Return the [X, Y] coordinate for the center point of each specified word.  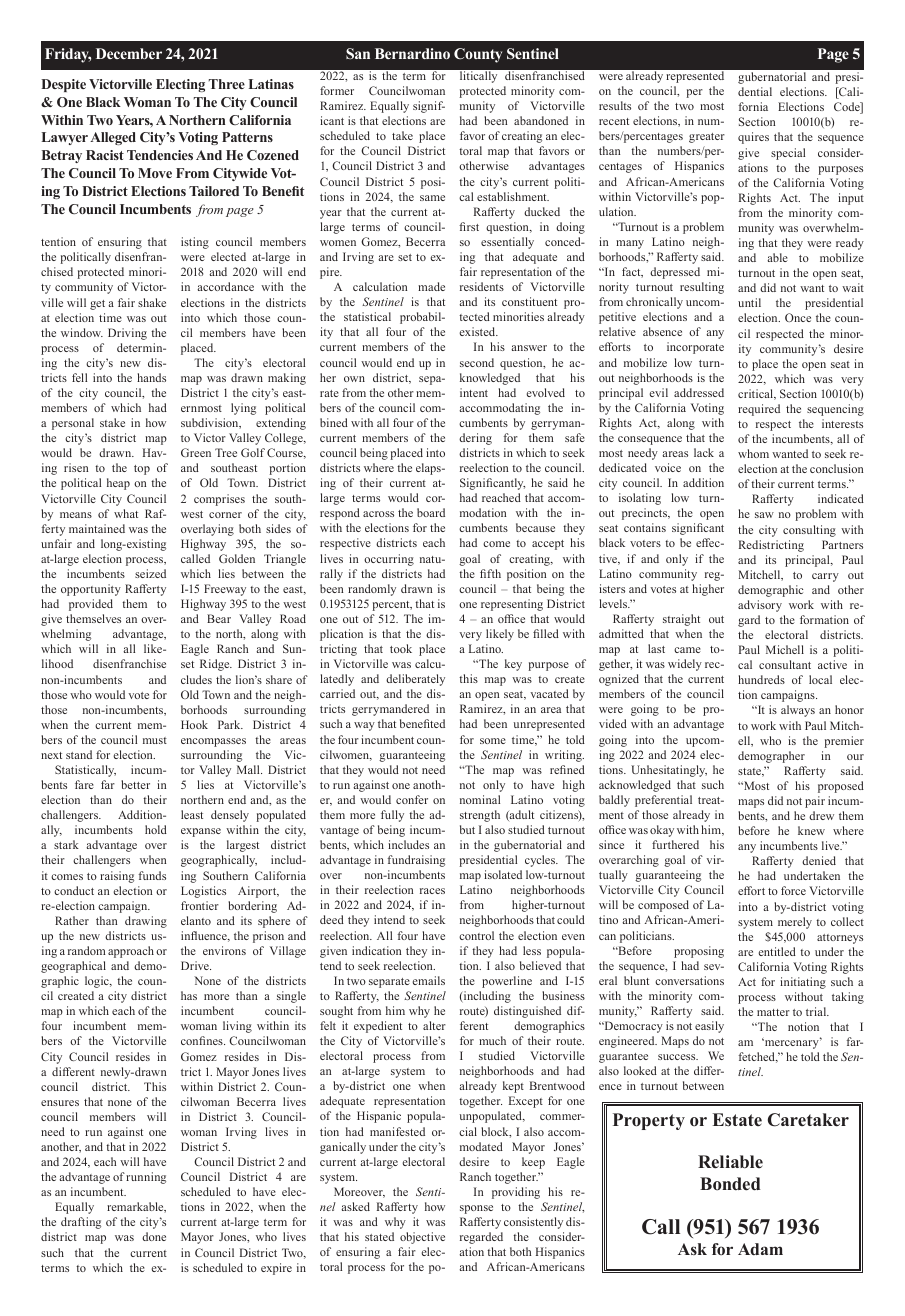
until [749, 302]
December [129, 53]
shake [152, 302]
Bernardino [412, 53]
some [493, 741]
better [135, 784]
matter [773, 1012]
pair [815, 802]
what [126, 513]
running [146, 1178]
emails [428, 980]
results [615, 105]
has [189, 995]
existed [478, 331]
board [431, 512]
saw [764, 515]
